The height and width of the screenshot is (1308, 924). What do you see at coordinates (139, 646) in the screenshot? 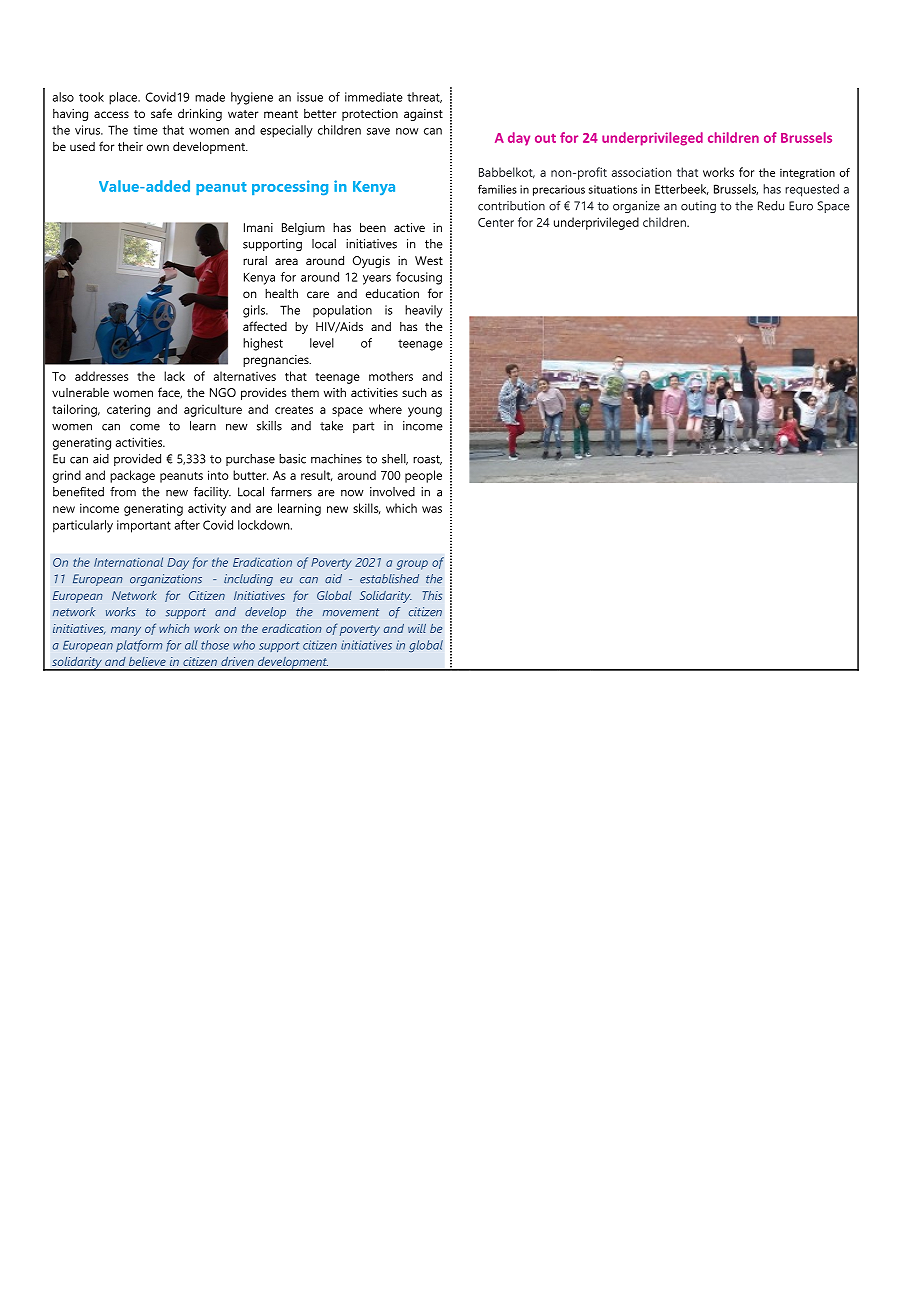
I see `platform` at bounding box center [139, 646].
